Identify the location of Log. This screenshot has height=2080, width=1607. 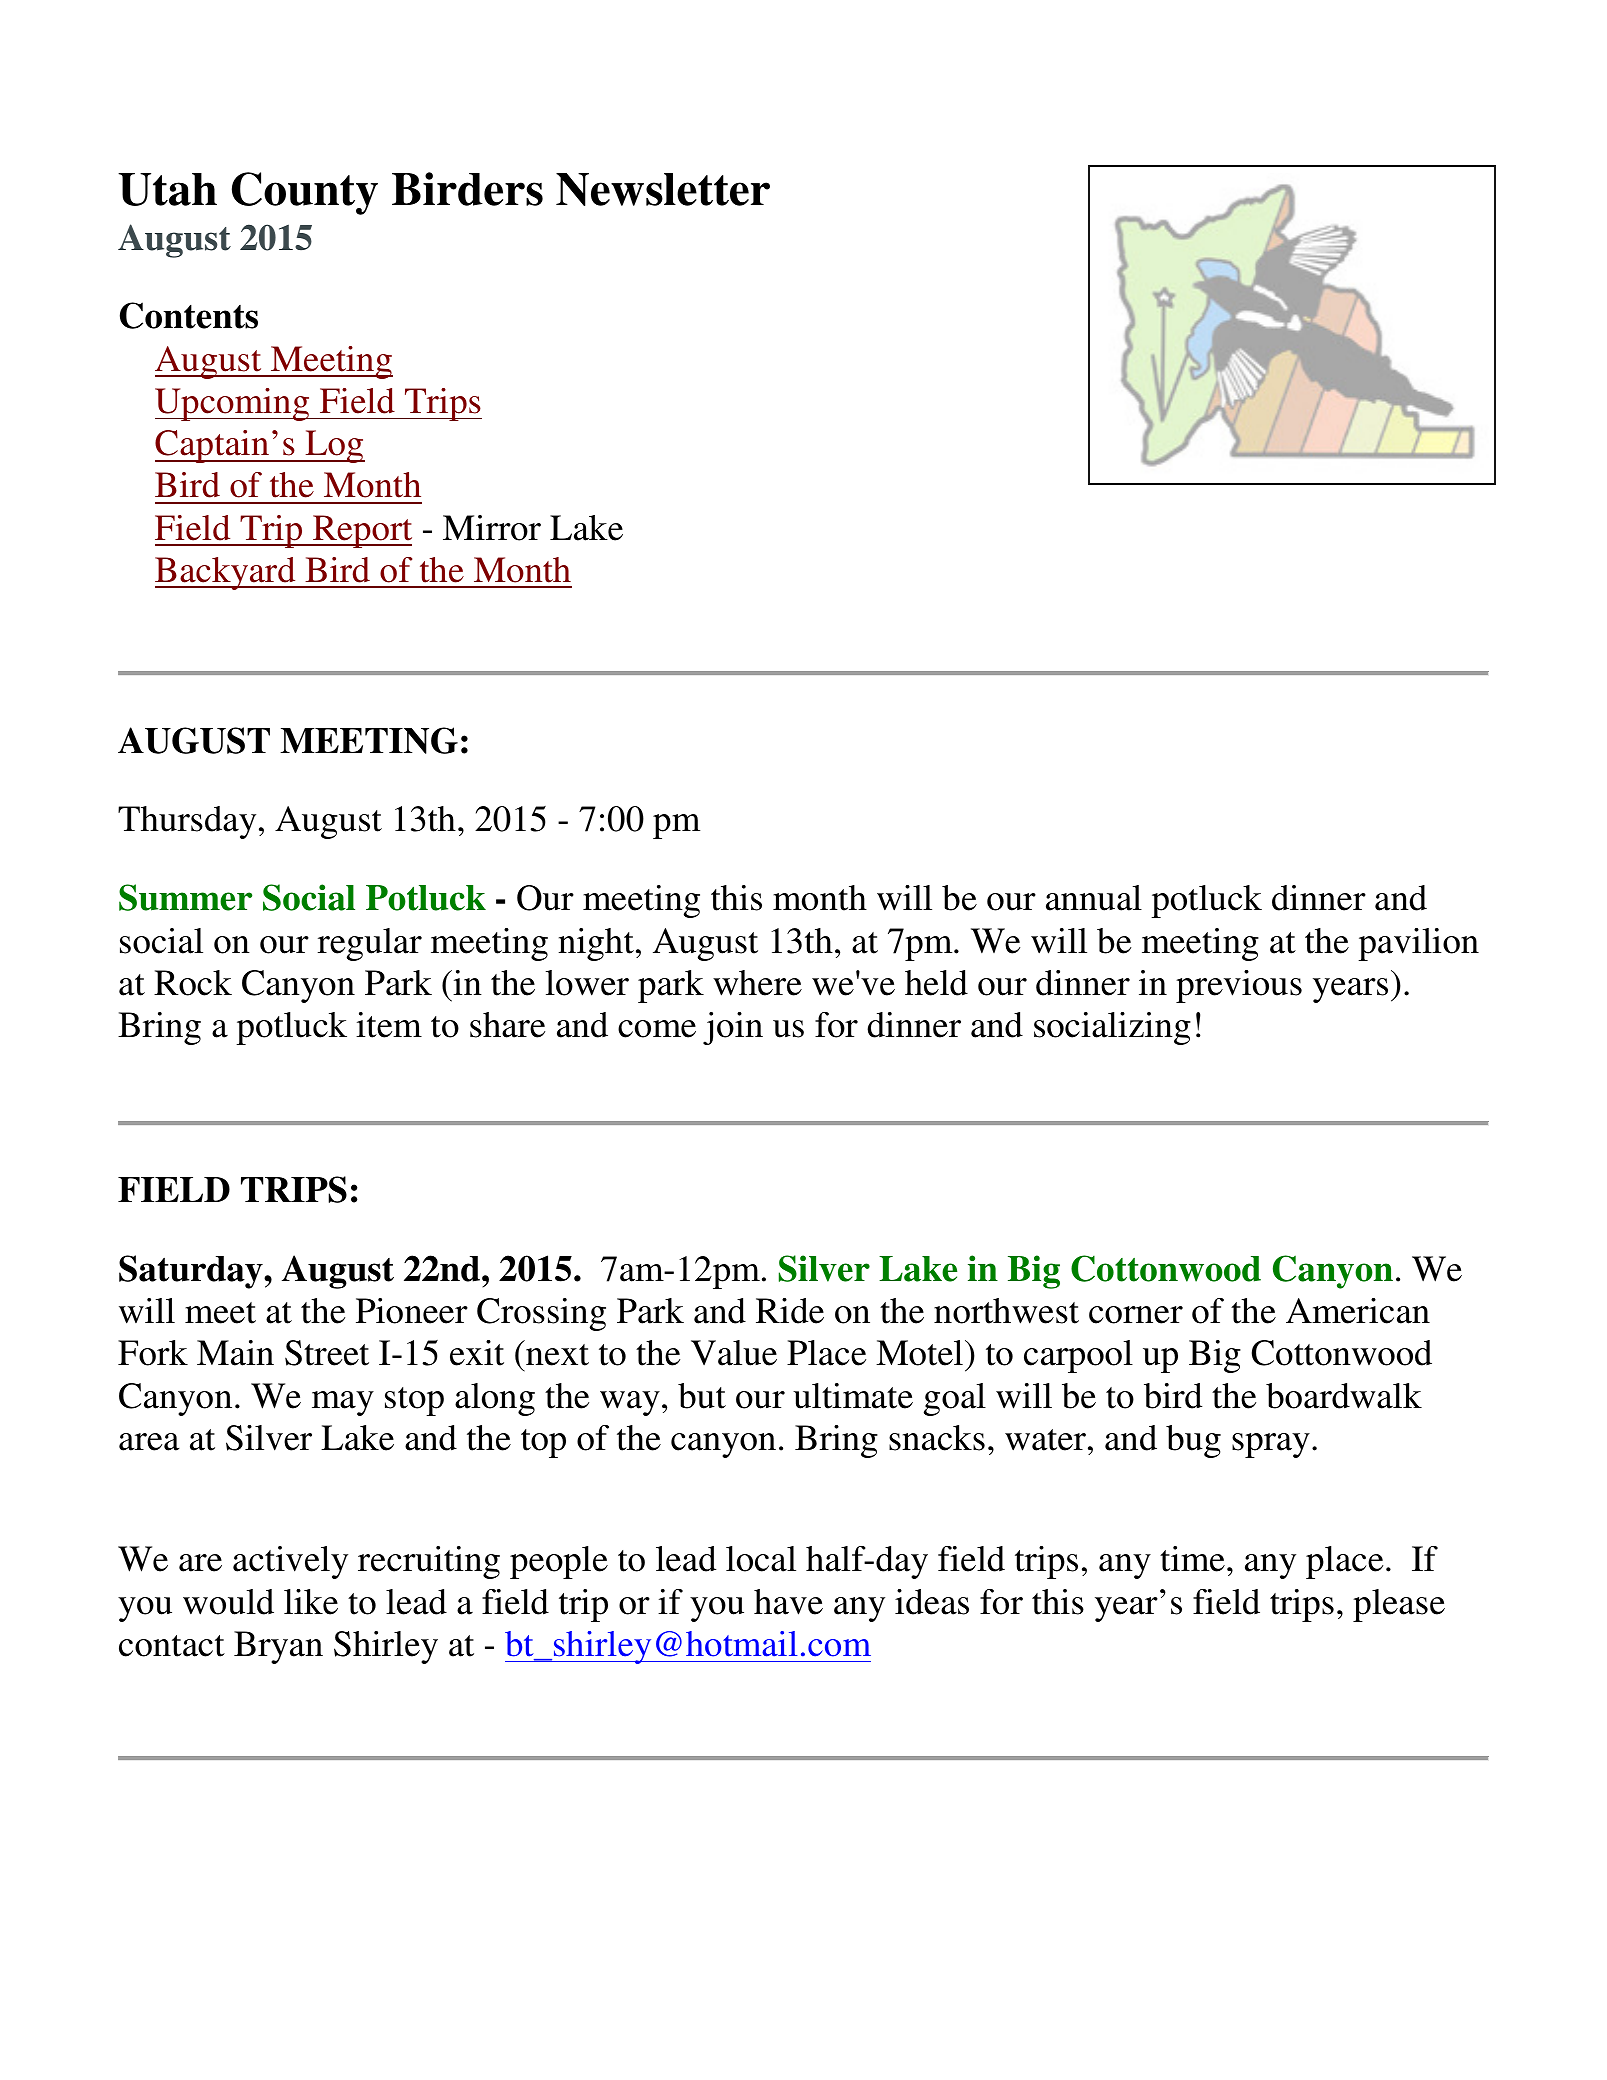
(334, 446).
